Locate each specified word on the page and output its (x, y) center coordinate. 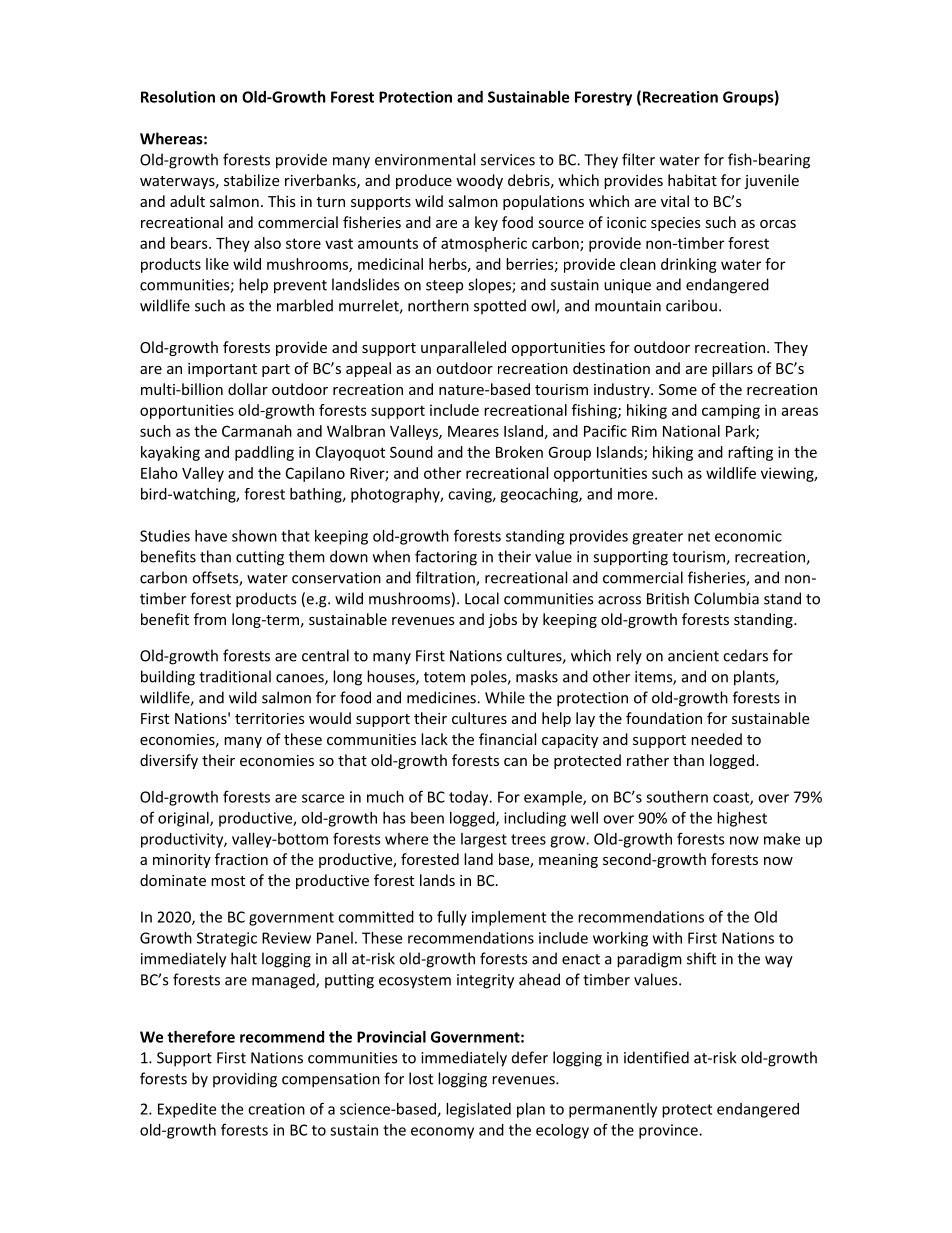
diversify (169, 761)
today (470, 798)
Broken (519, 452)
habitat (692, 180)
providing (245, 1080)
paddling (264, 453)
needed (716, 739)
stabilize (251, 180)
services (508, 160)
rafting (750, 453)
